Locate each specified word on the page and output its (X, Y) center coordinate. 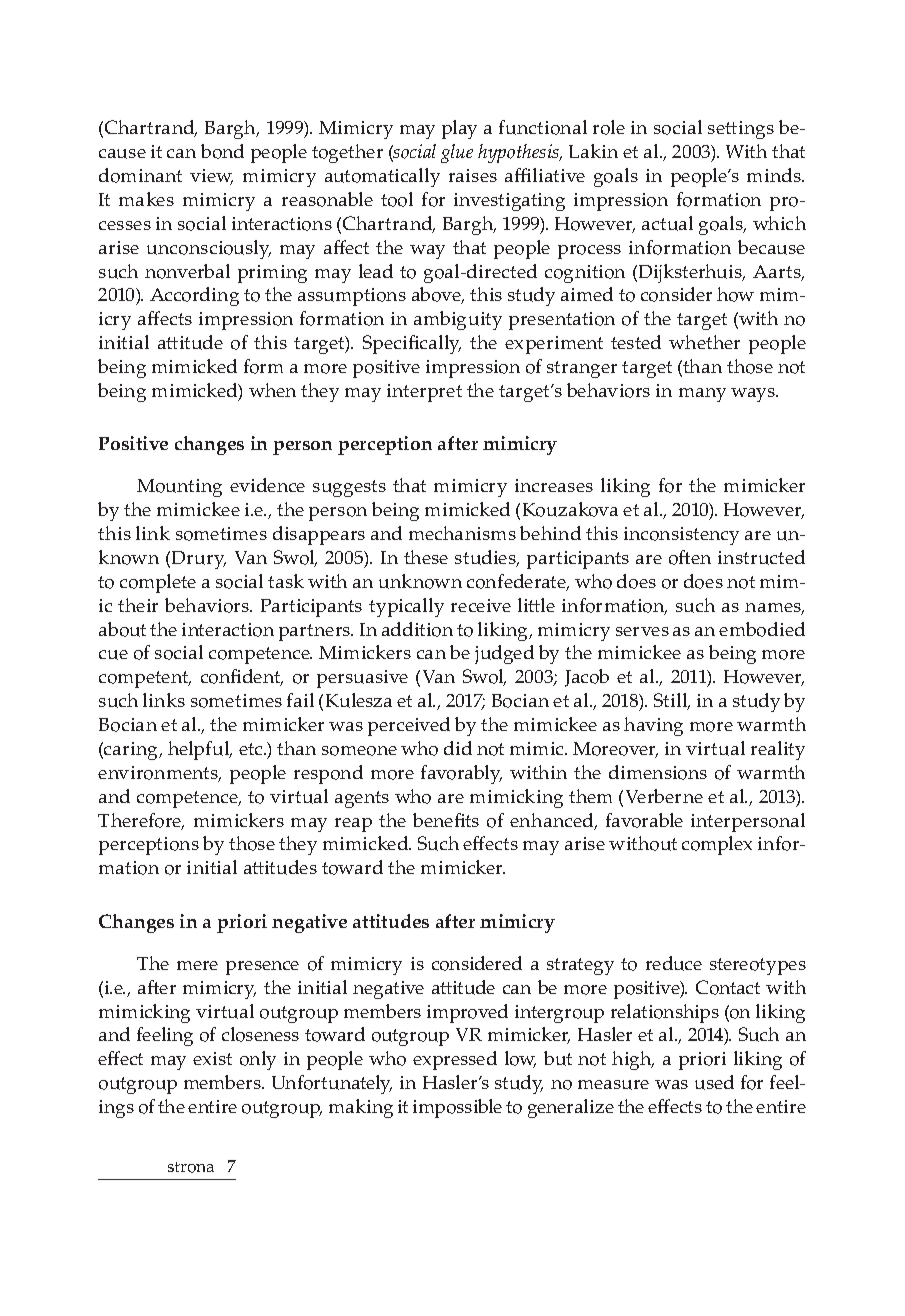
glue (457, 153)
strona (191, 1167)
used (714, 1082)
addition (417, 629)
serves (642, 631)
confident (242, 677)
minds (775, 175)
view (211, 177)
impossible (457, 1108)
